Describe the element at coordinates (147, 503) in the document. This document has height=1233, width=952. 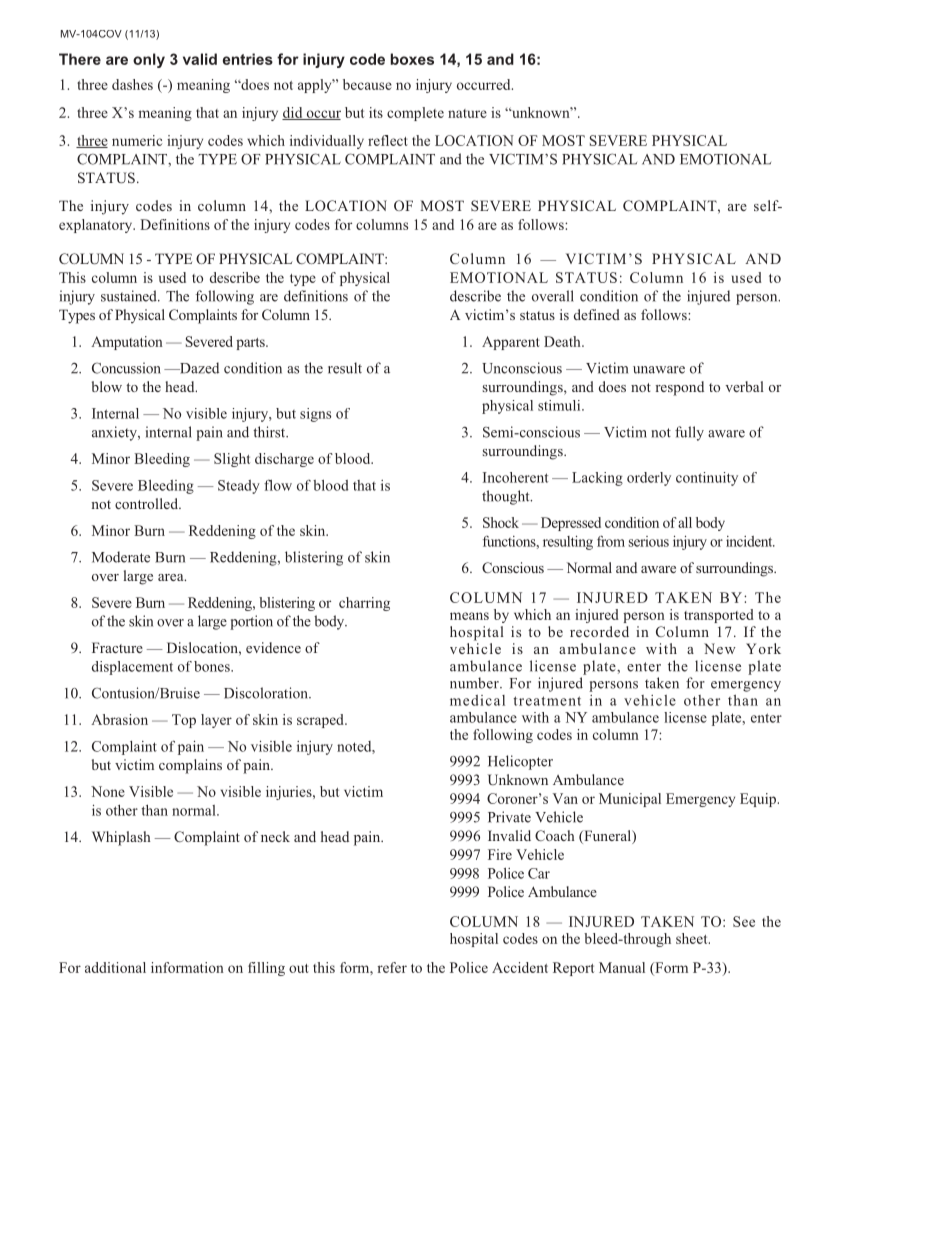
I see `controlled` at that location.
